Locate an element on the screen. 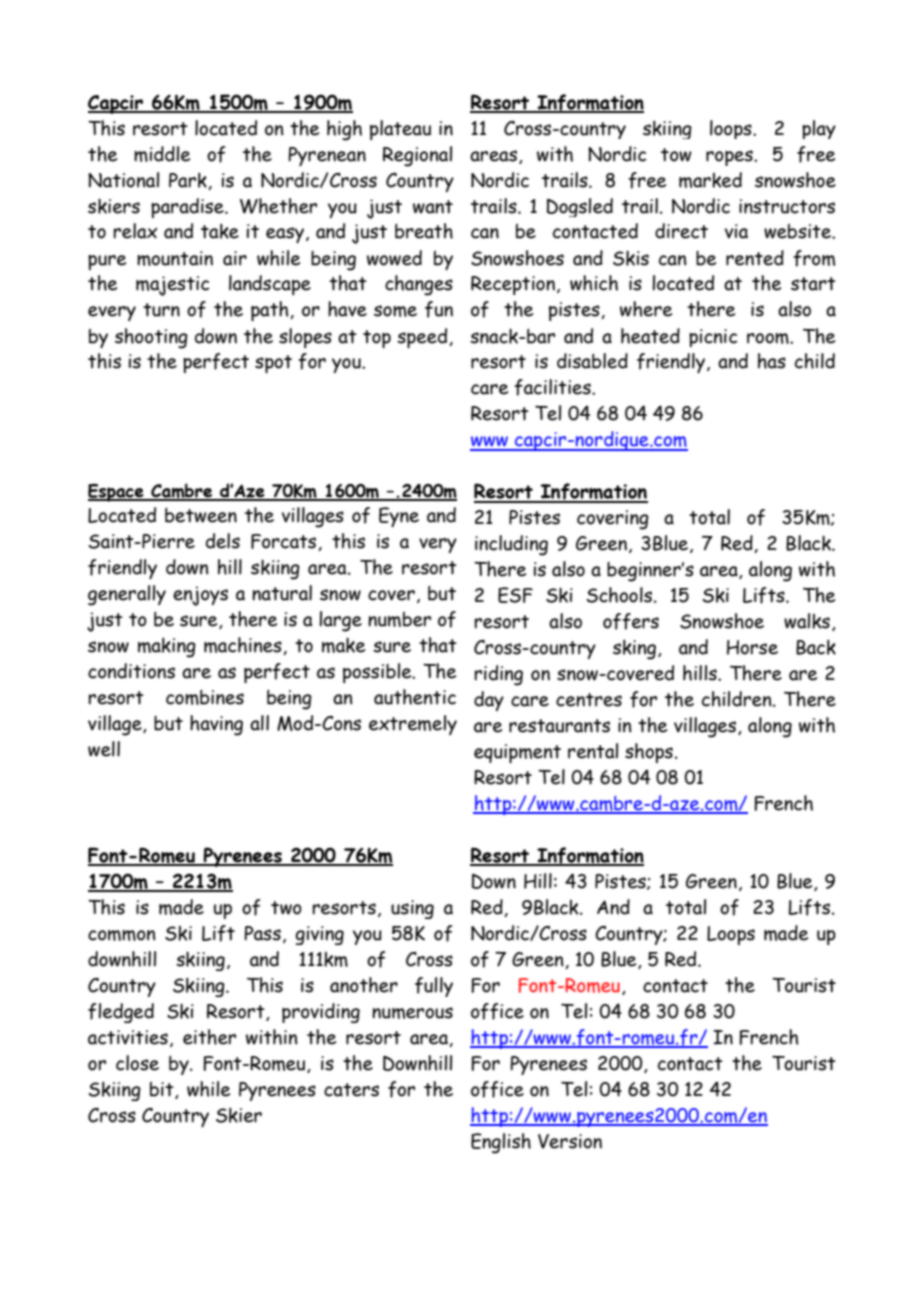 The image size is (924, 1308). including is located at coordinates (511, 545).
